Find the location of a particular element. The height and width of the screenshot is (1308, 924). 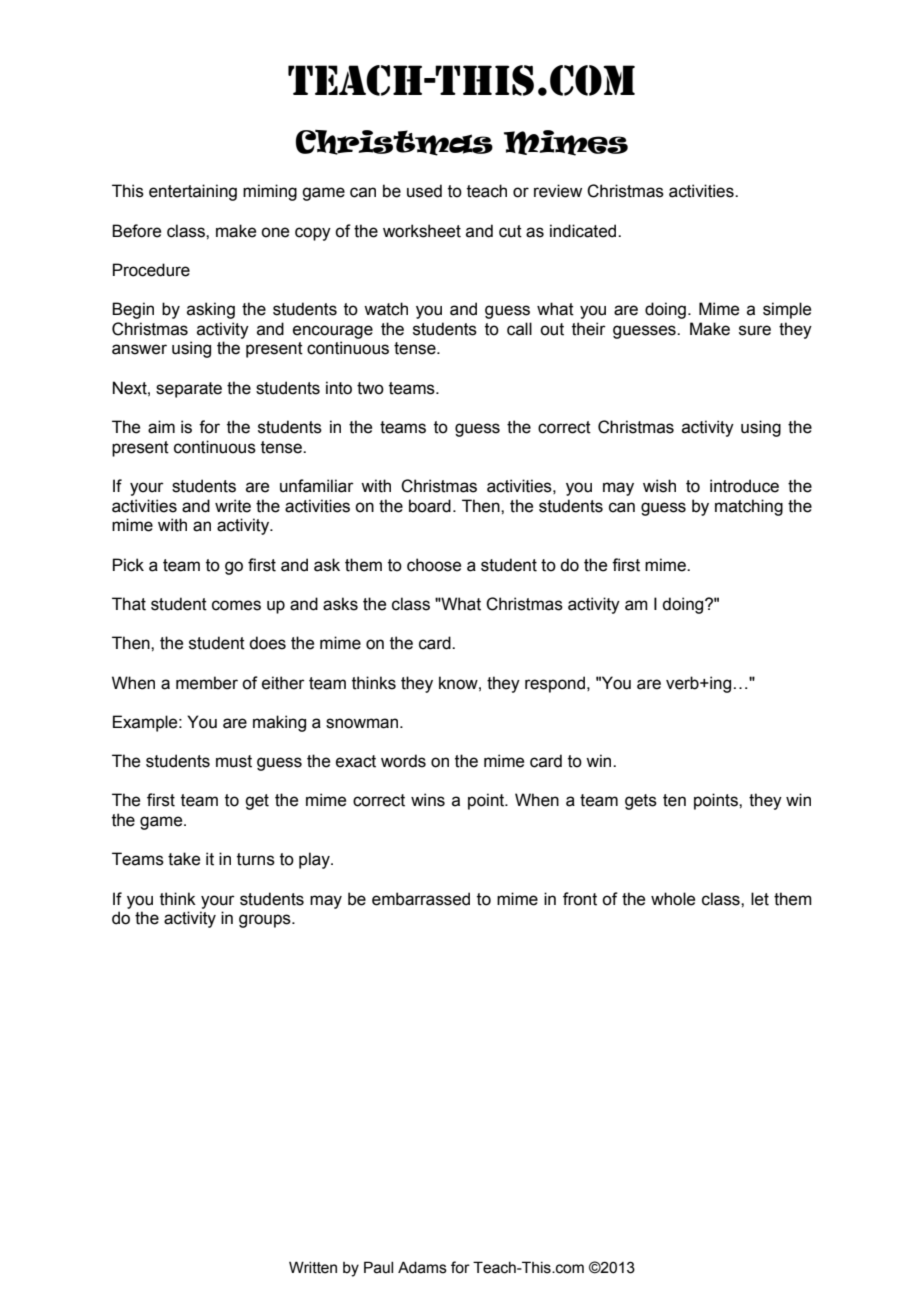

two is located at coordinates (370, 388).
